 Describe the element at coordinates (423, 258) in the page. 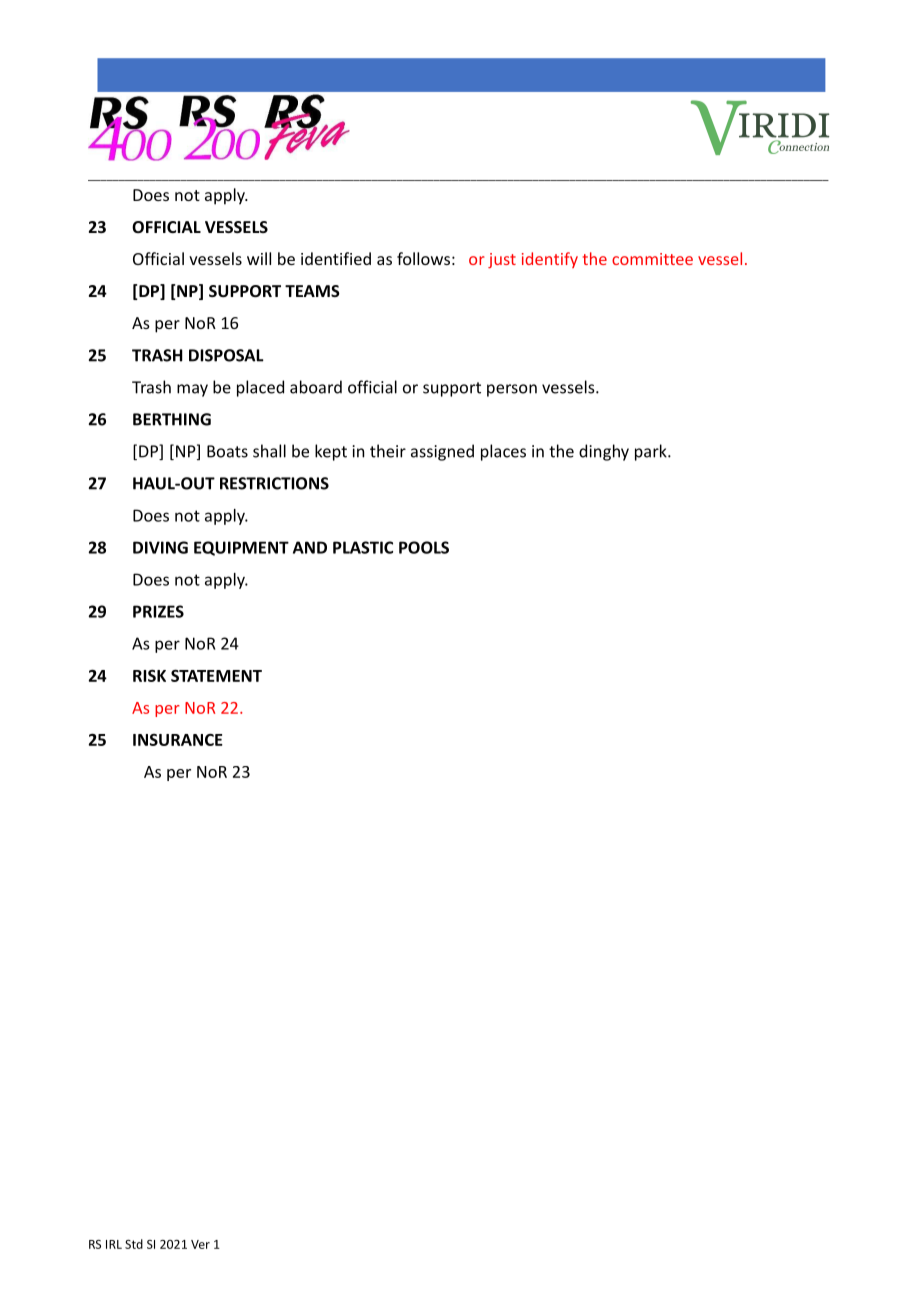

I see `follows` at that location.
